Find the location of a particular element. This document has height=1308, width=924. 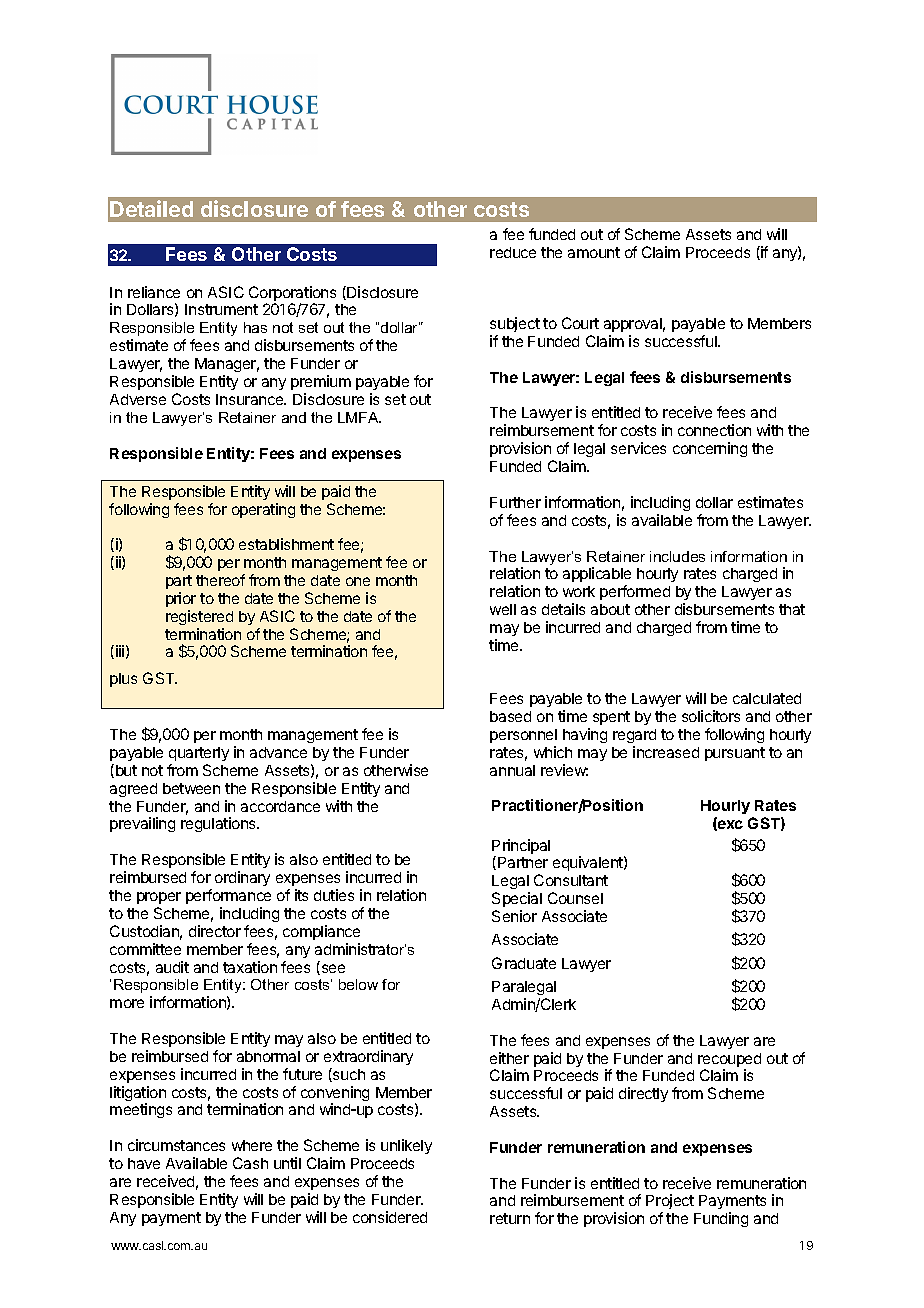

amount is located at coordinates (594, 252).
